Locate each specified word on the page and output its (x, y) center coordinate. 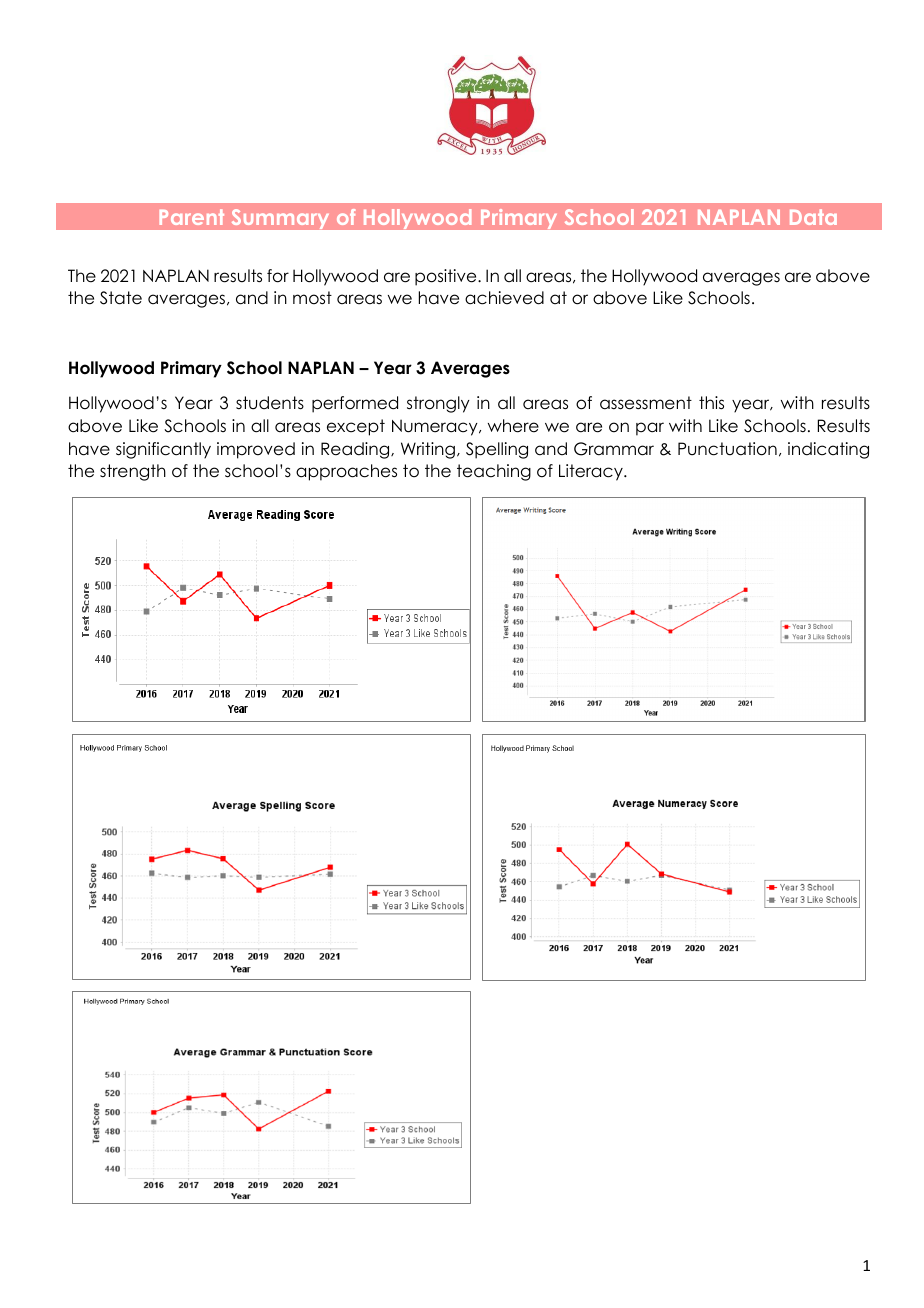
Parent (192, 217)
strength (133, 472)
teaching (494, 472)
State (121, 298)
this (711, 403)
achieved (504, 298)
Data (813, 217)
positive (447, 277)
